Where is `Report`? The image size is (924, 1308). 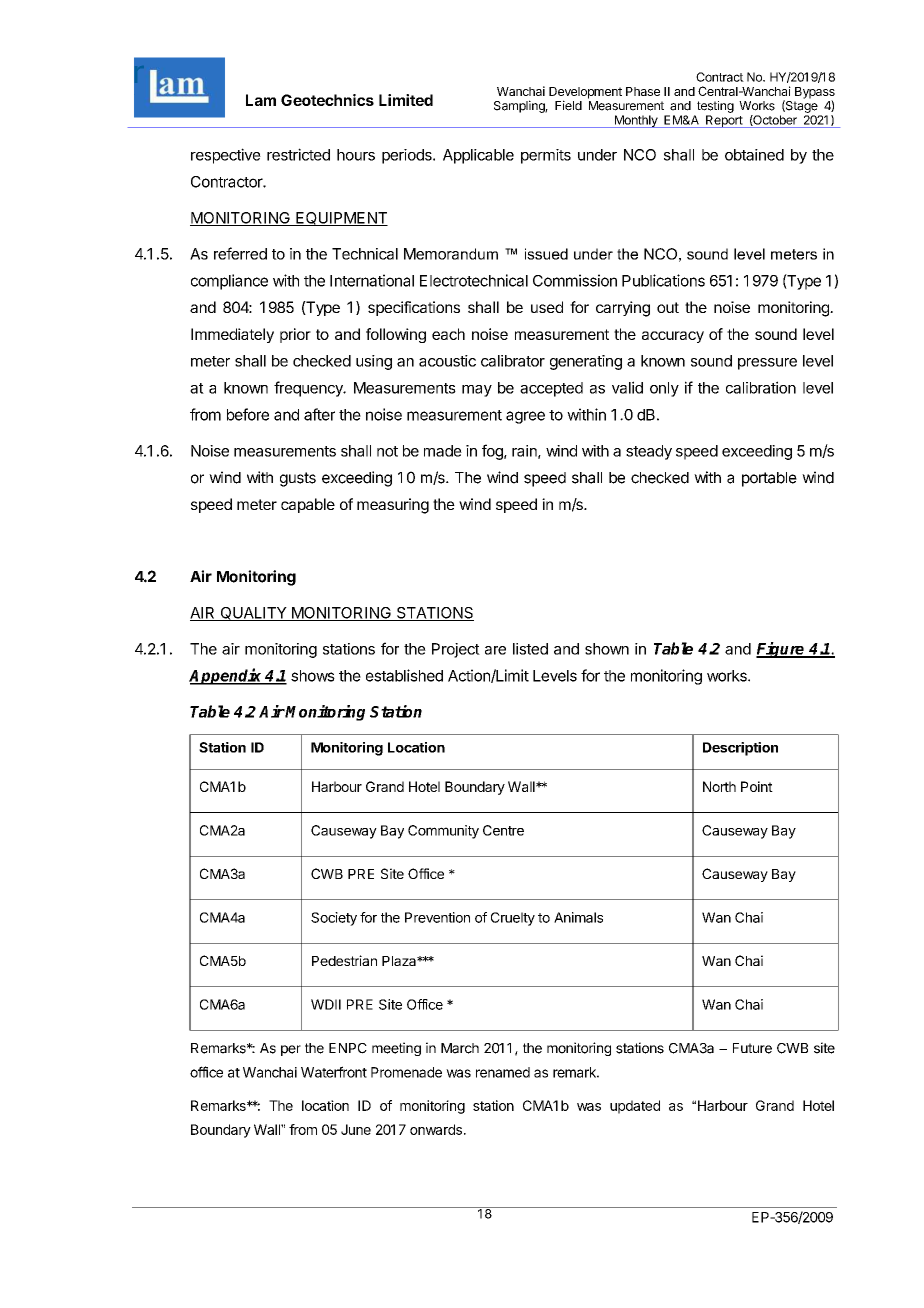 Report is located at coordinates (724, 121).
